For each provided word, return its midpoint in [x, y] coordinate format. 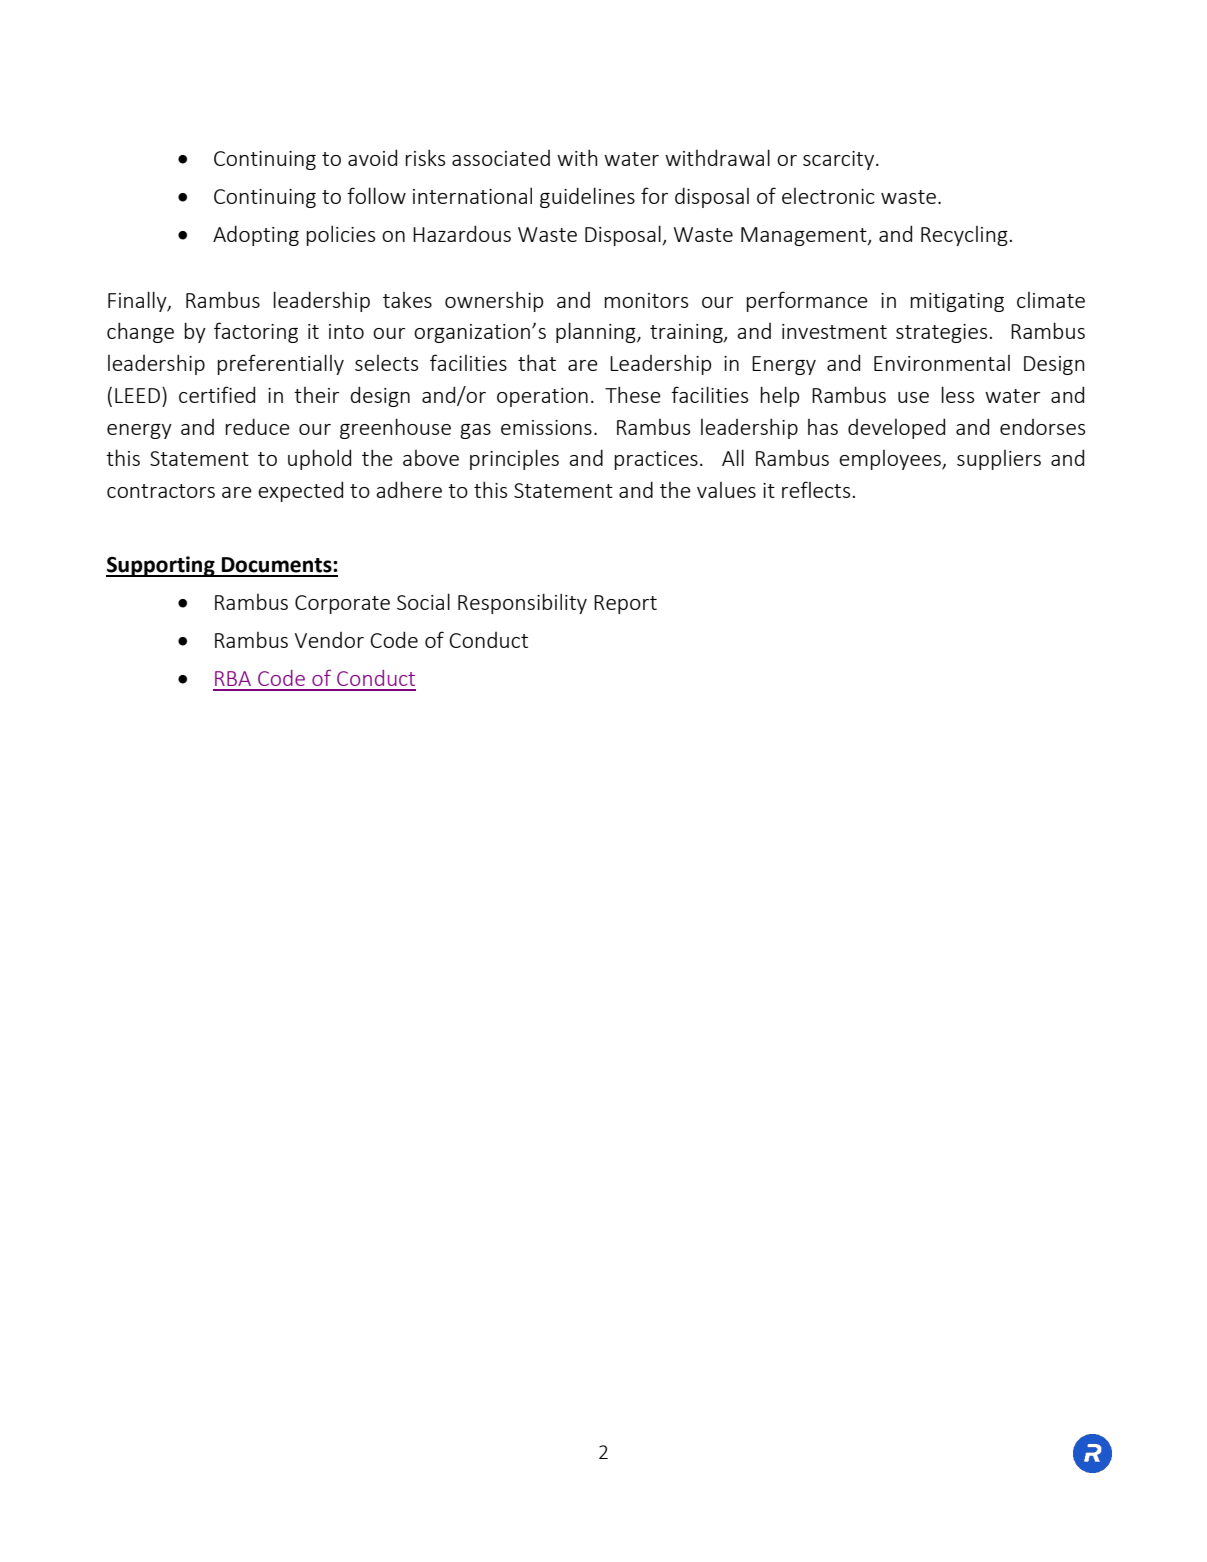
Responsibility [522, 603]
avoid [372, 157]
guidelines [587, 197]
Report [625, 604]
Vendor [329, 640]
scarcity [840, 160]
